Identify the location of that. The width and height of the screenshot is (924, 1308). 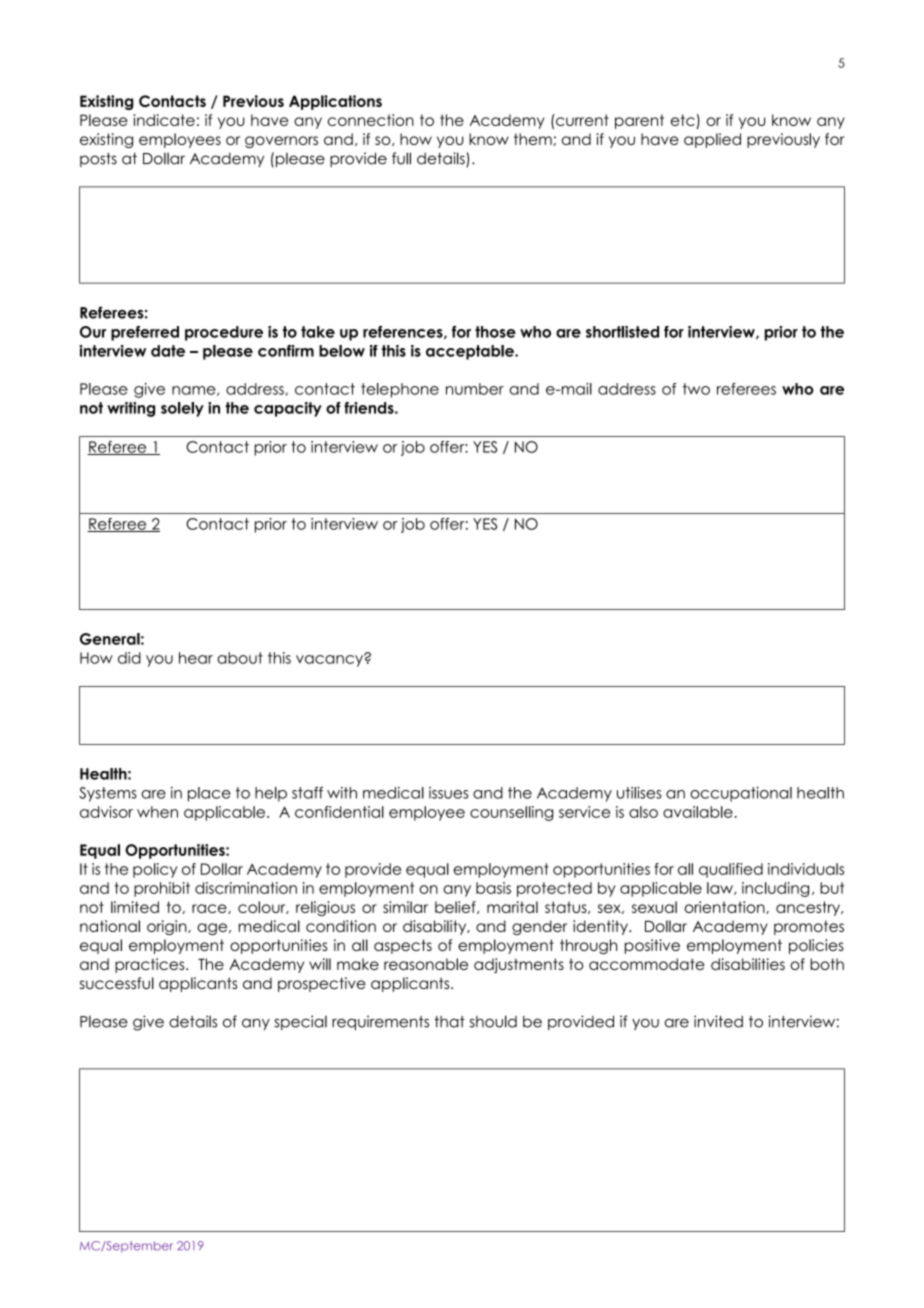
(449, 1022).
